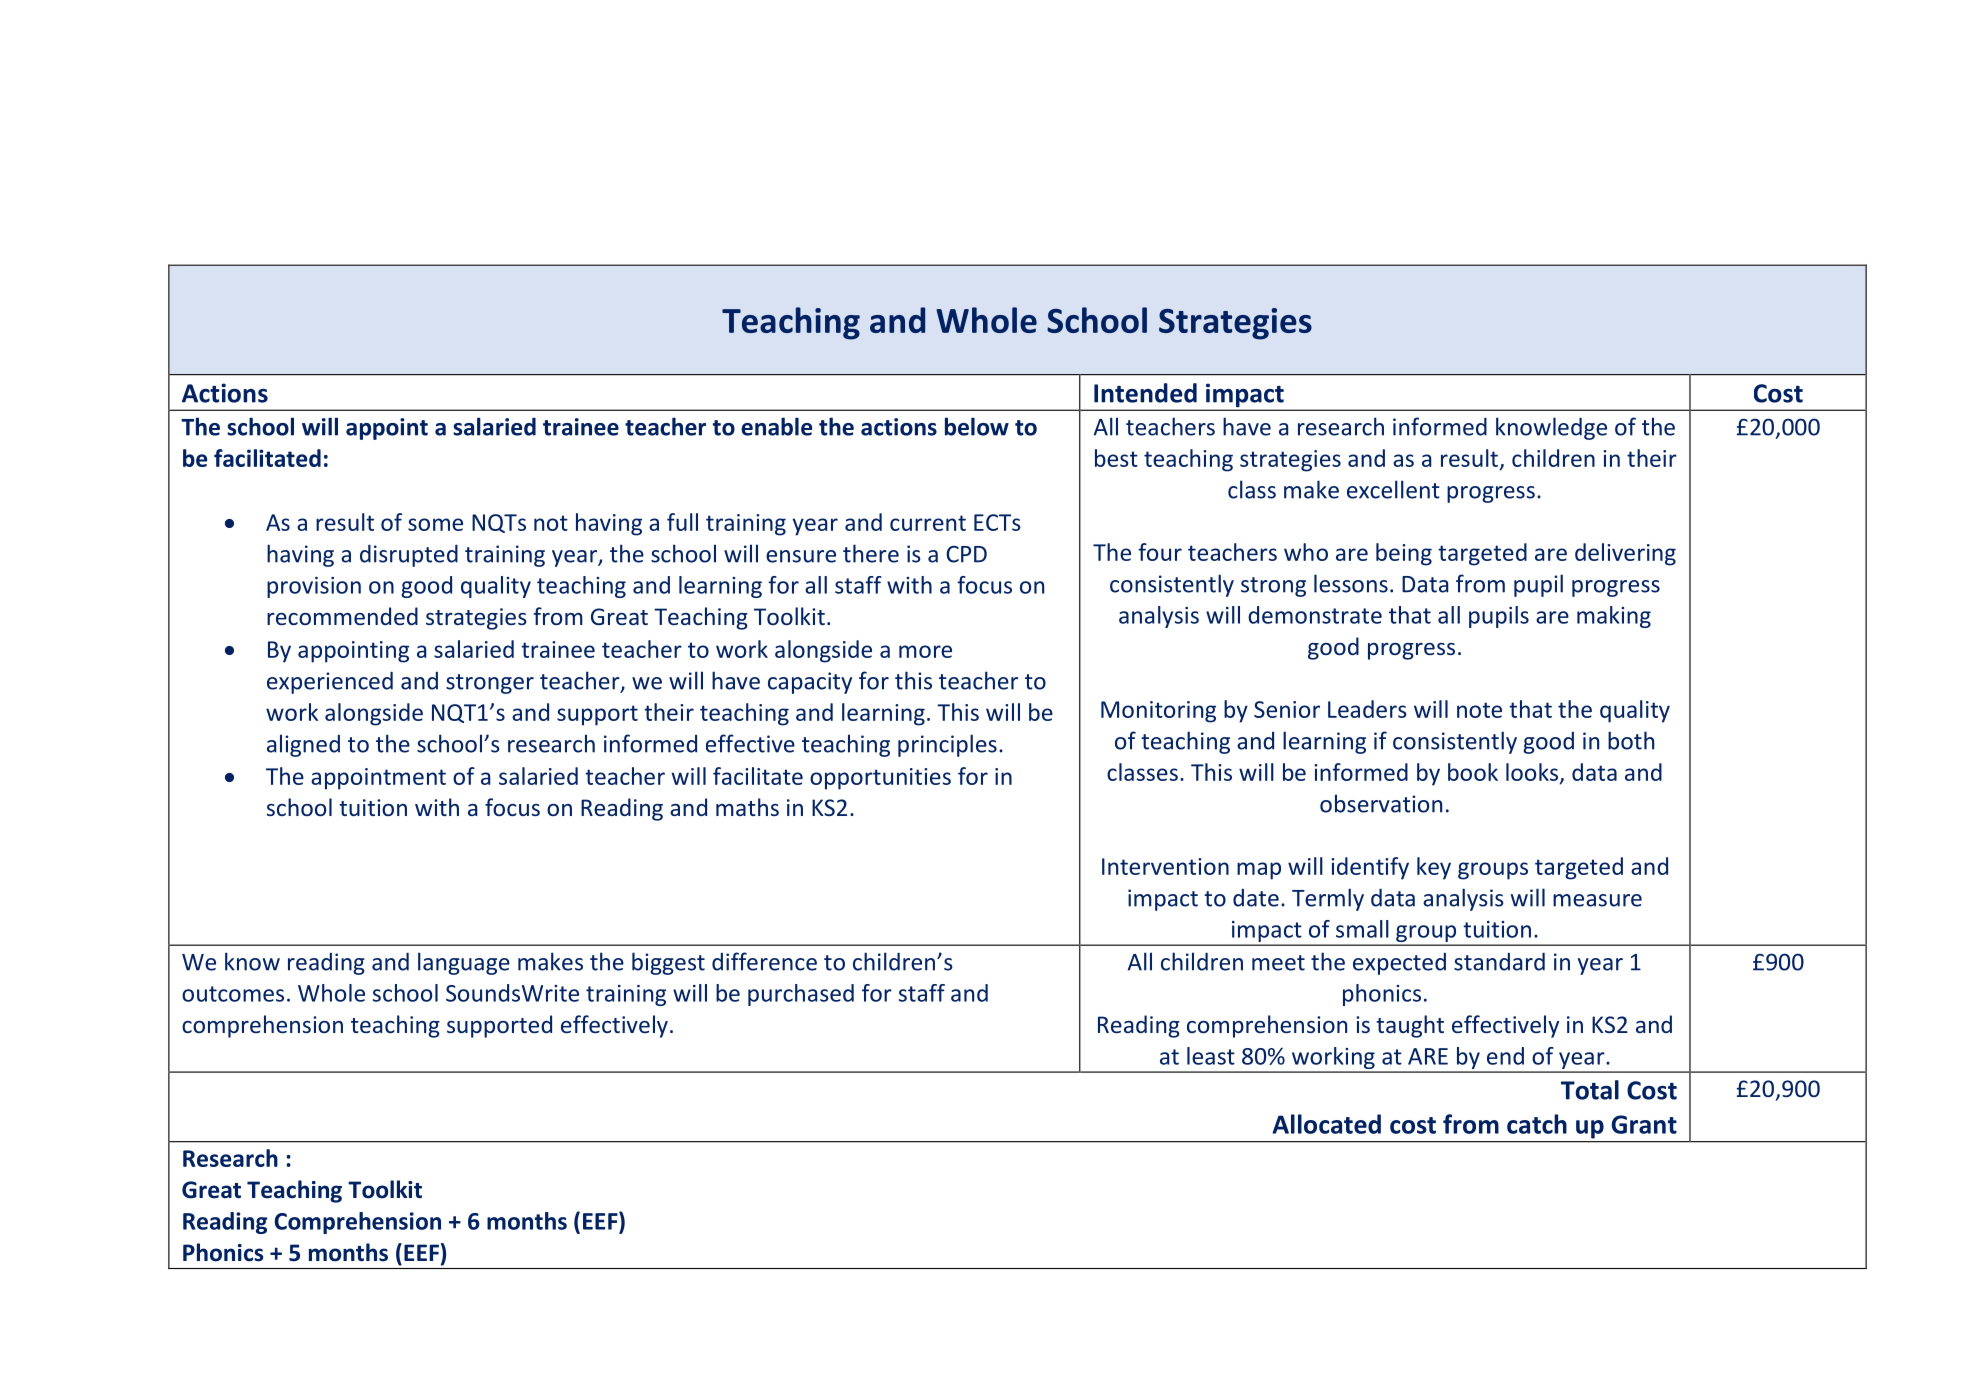 Image resolution: width=1968 pixels, height=1392 pixels. Describe the element at coordinates (977, 426) in the screenshot. I see `below` at that location.
